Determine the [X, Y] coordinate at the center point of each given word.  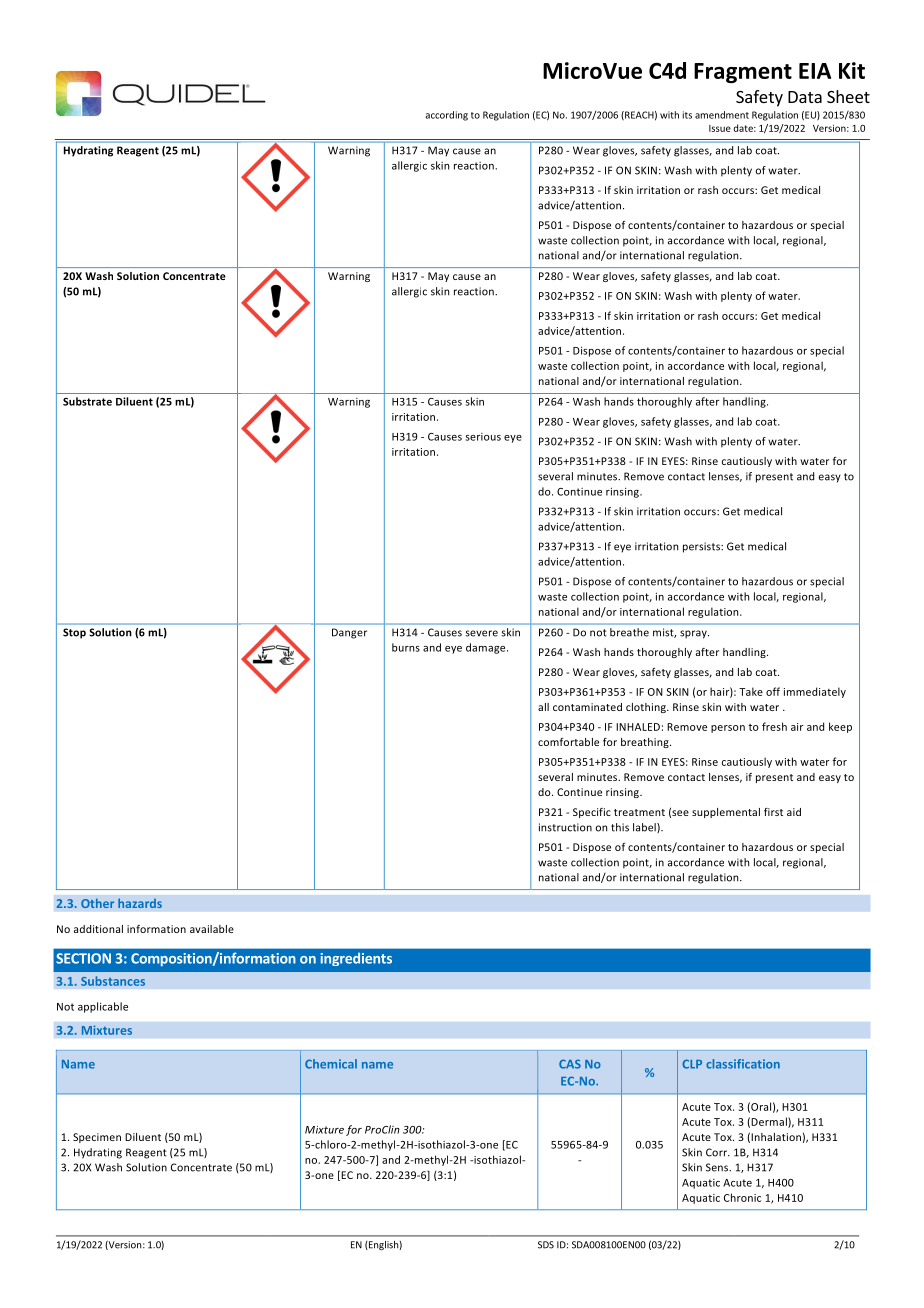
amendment [722, 115]
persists [702, 547]
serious [483, 437]
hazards [140, 903]
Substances [113, 981]
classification [743, 1064]
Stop [74, 633]
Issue [720, 128]
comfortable [568, 742]
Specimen [97, 1138]
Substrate [87, 401]
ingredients [356, 959]
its [687, 115]
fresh [774, 726]
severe [481, 633]
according [447, 116]
